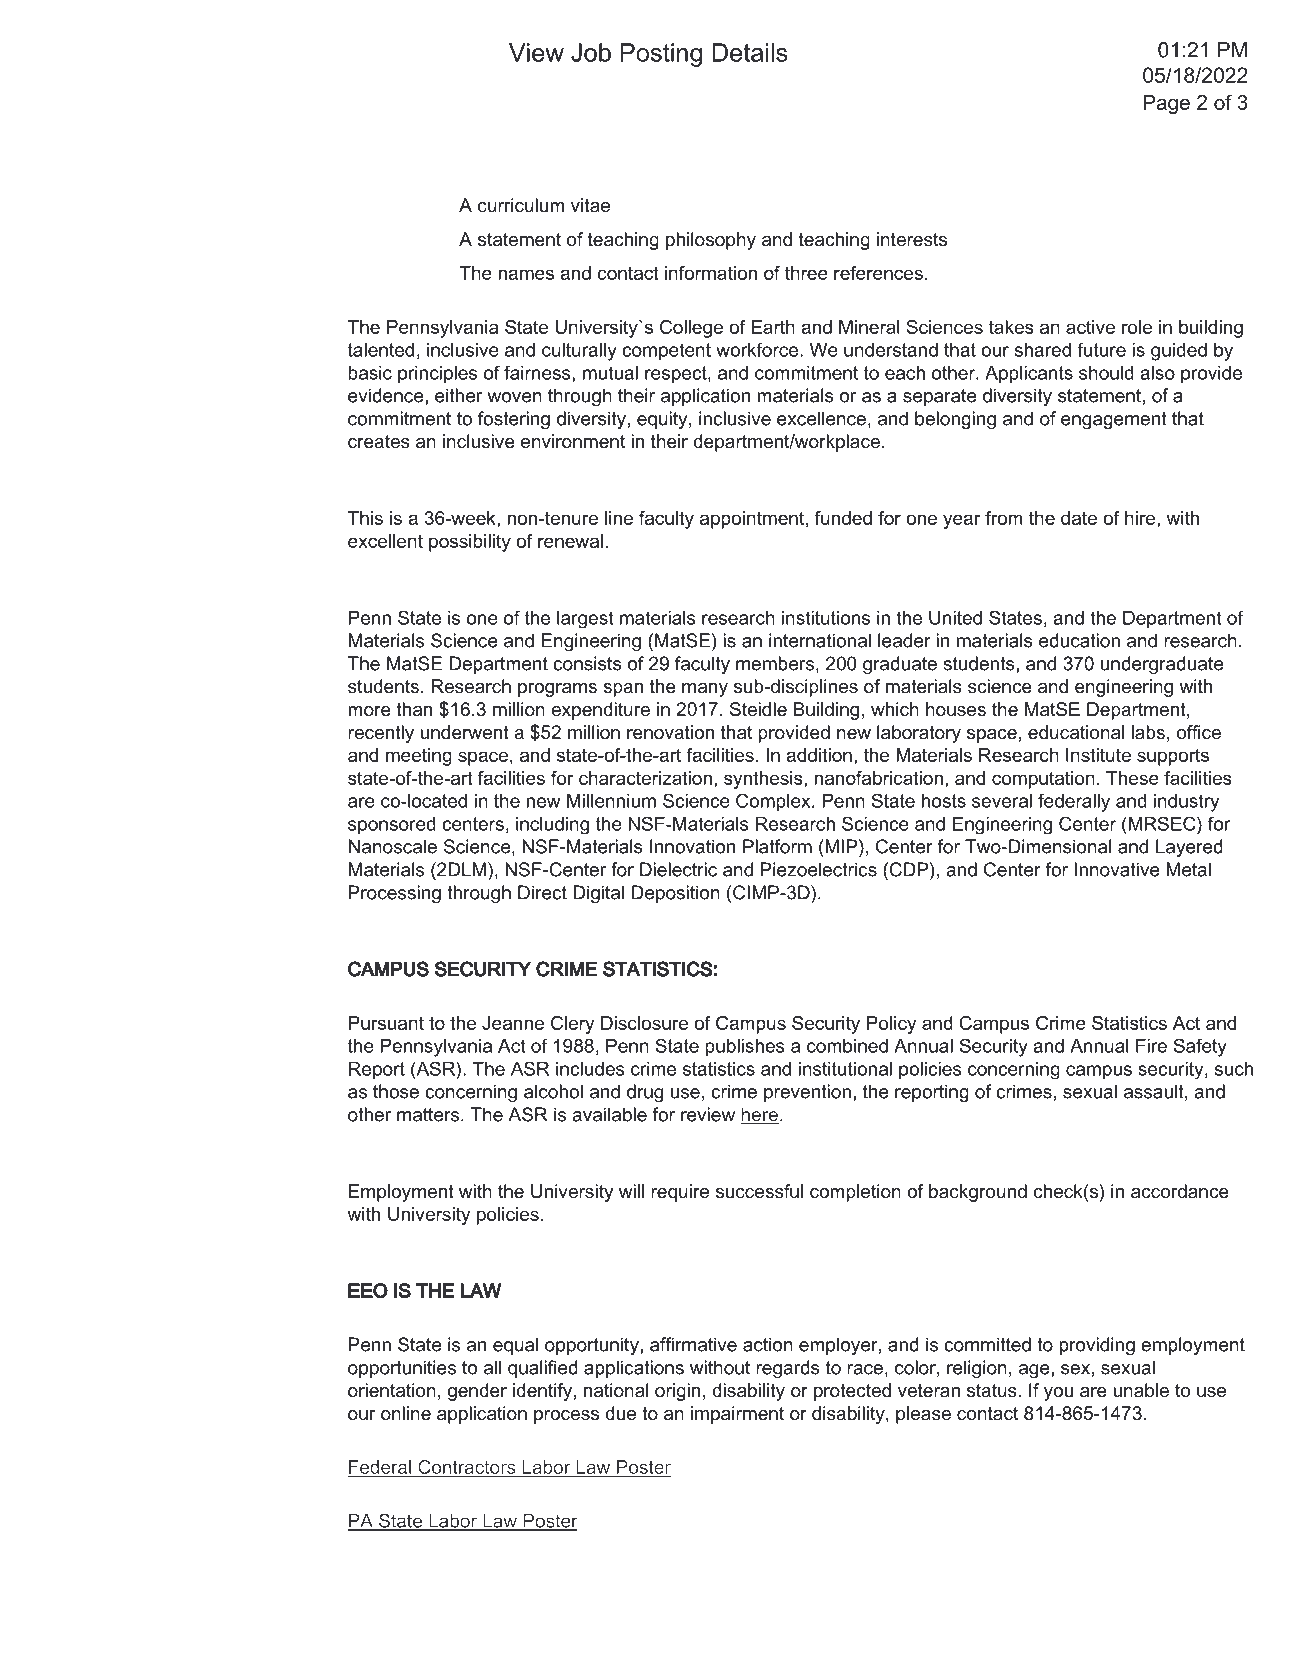  I want to click on addition, so click(819, 755).
